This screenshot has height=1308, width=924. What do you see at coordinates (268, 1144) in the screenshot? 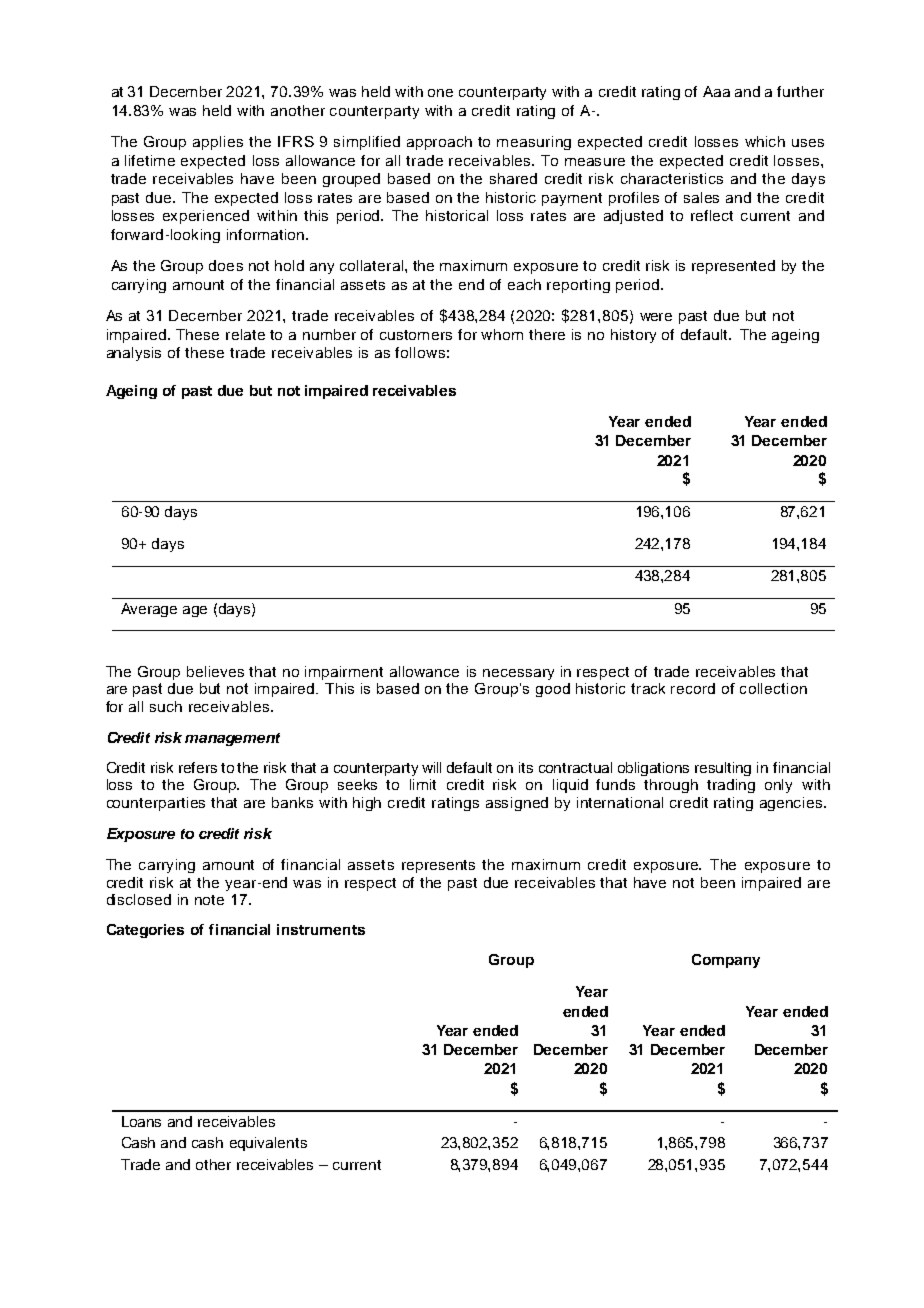
I see `equivalents` at bounding box center [268, 1144].
